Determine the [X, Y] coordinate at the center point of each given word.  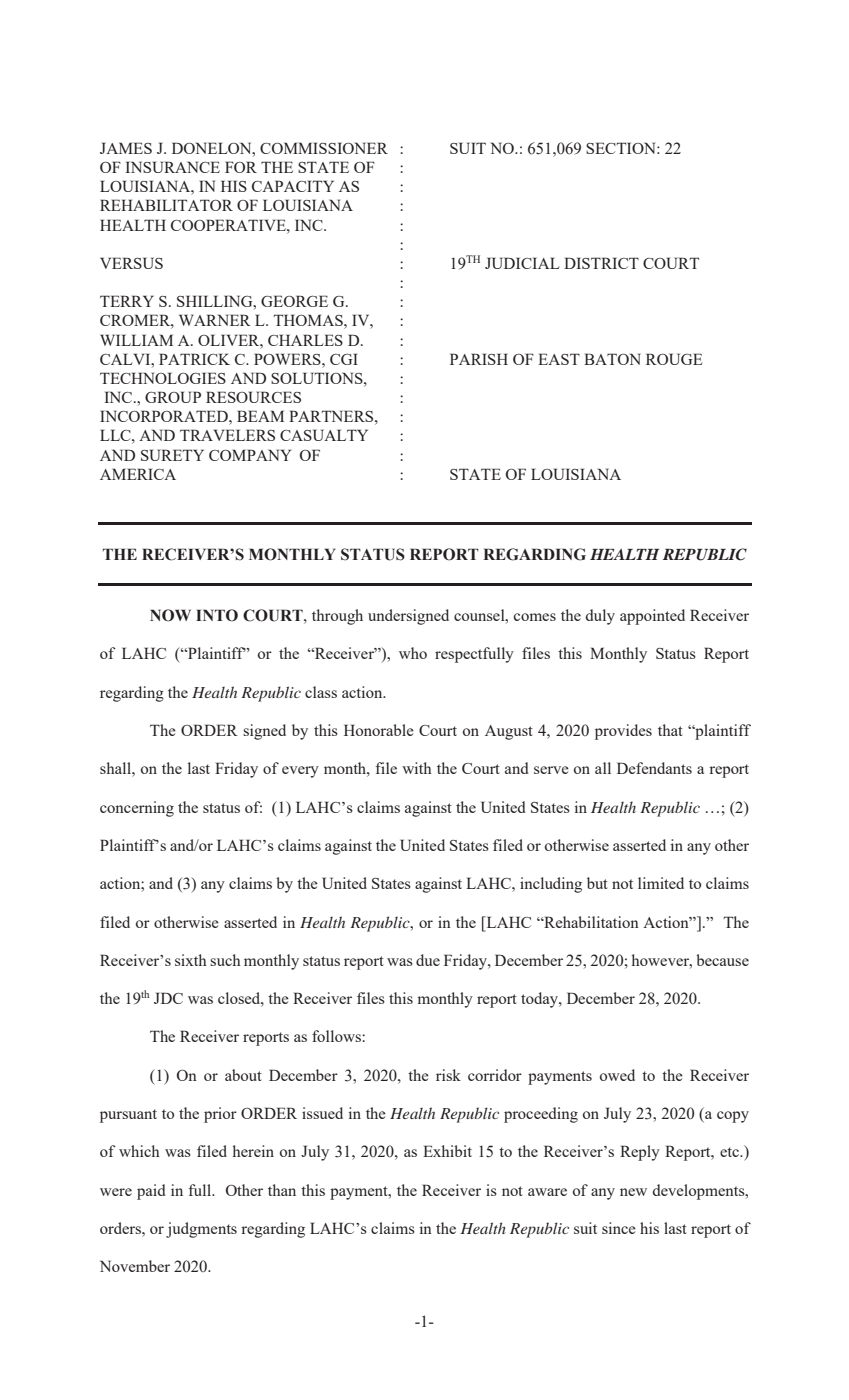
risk [448, 1075]
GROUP [173, 397]
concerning [137, 809]
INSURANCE [172, 167]
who [413, 653]
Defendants [654, 768]
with [417, 768]
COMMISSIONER [324, 148]
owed [617, 1075]
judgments [201, 1230]
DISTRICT [601, 263]
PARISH [479, 359]
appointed [652, 617]
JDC [168, 998]
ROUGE [674, 359]
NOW [170, 615]
